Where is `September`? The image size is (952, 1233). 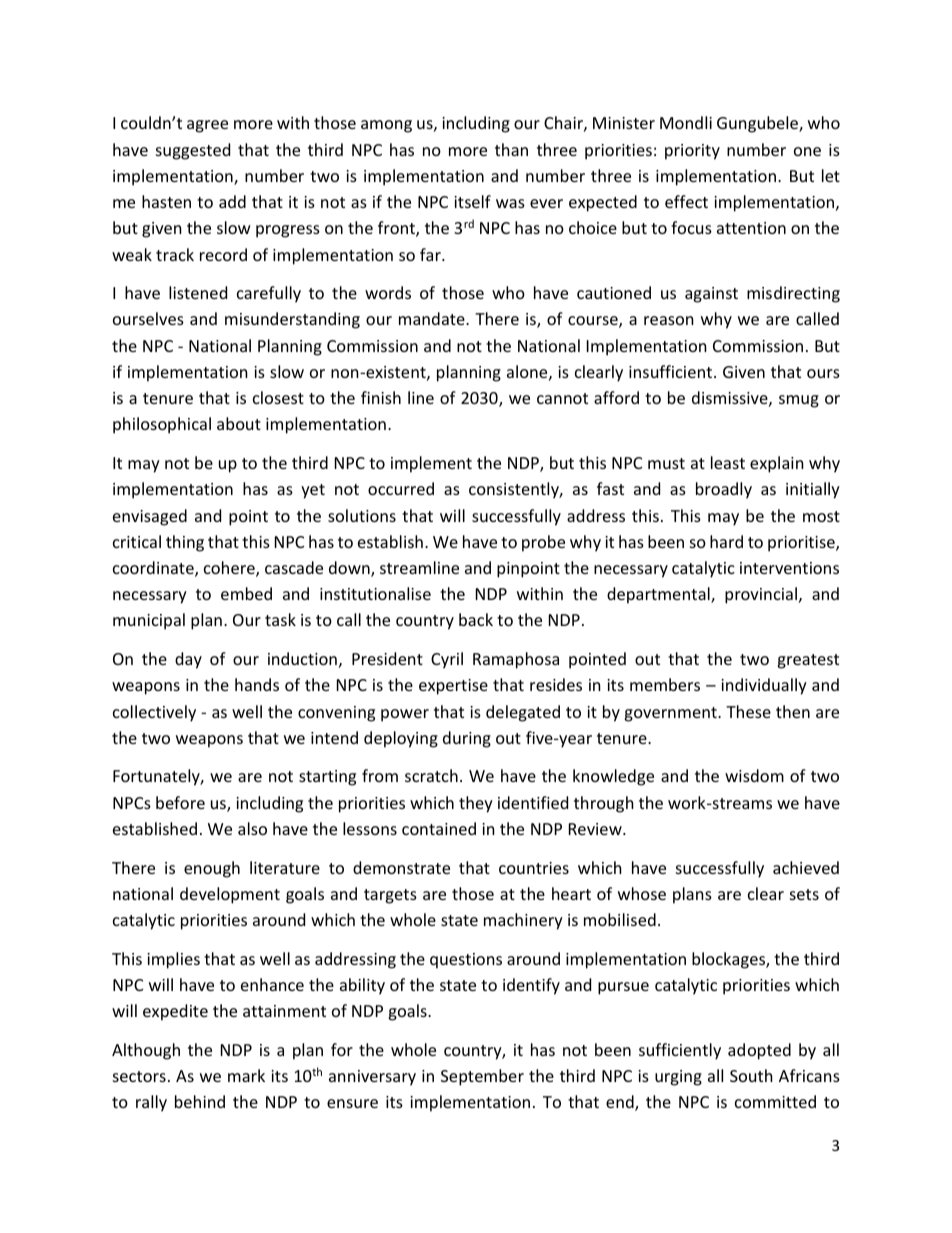 September is located at coordinates (482, 1077).
